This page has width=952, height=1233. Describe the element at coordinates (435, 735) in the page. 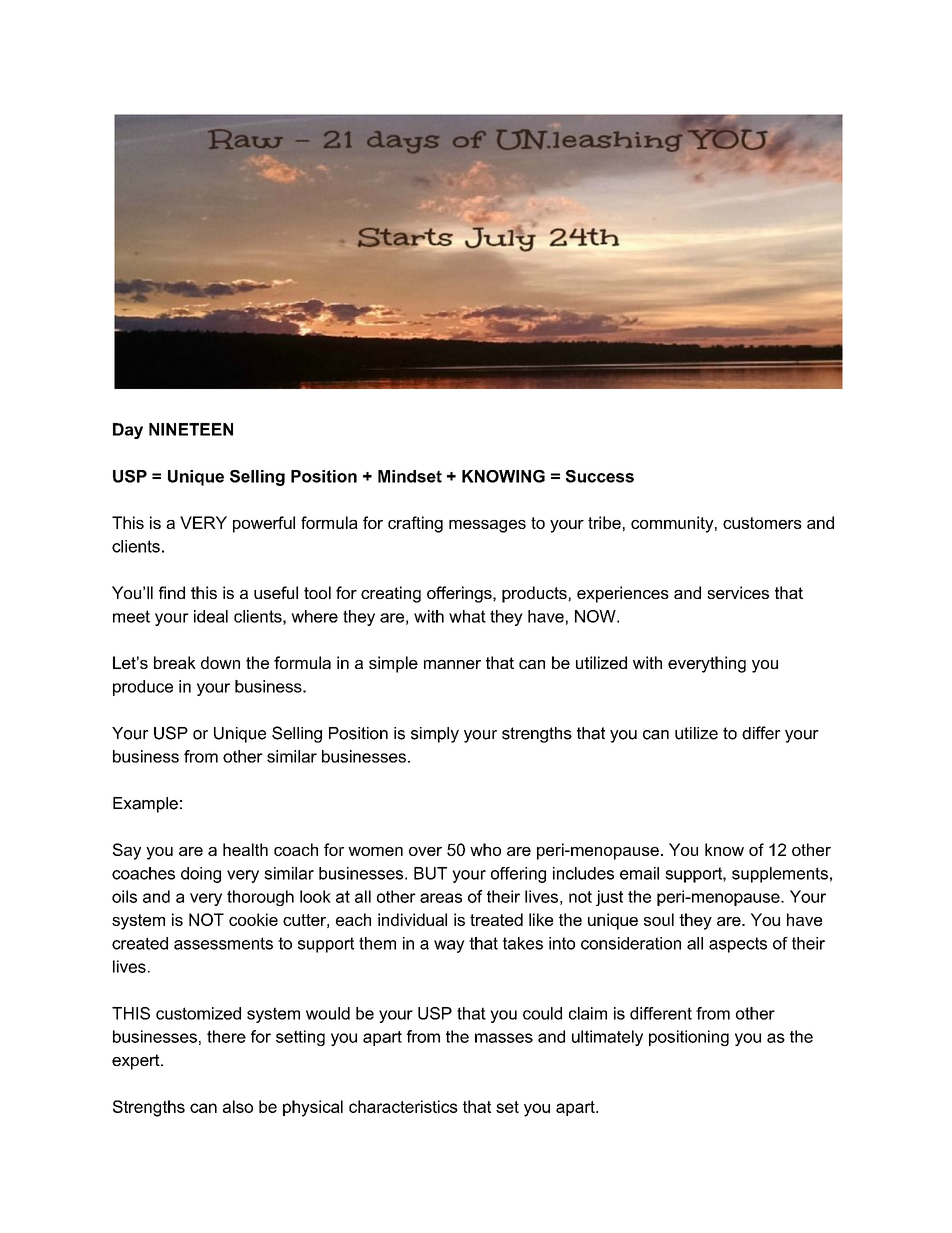

I see `simply` at that location.
